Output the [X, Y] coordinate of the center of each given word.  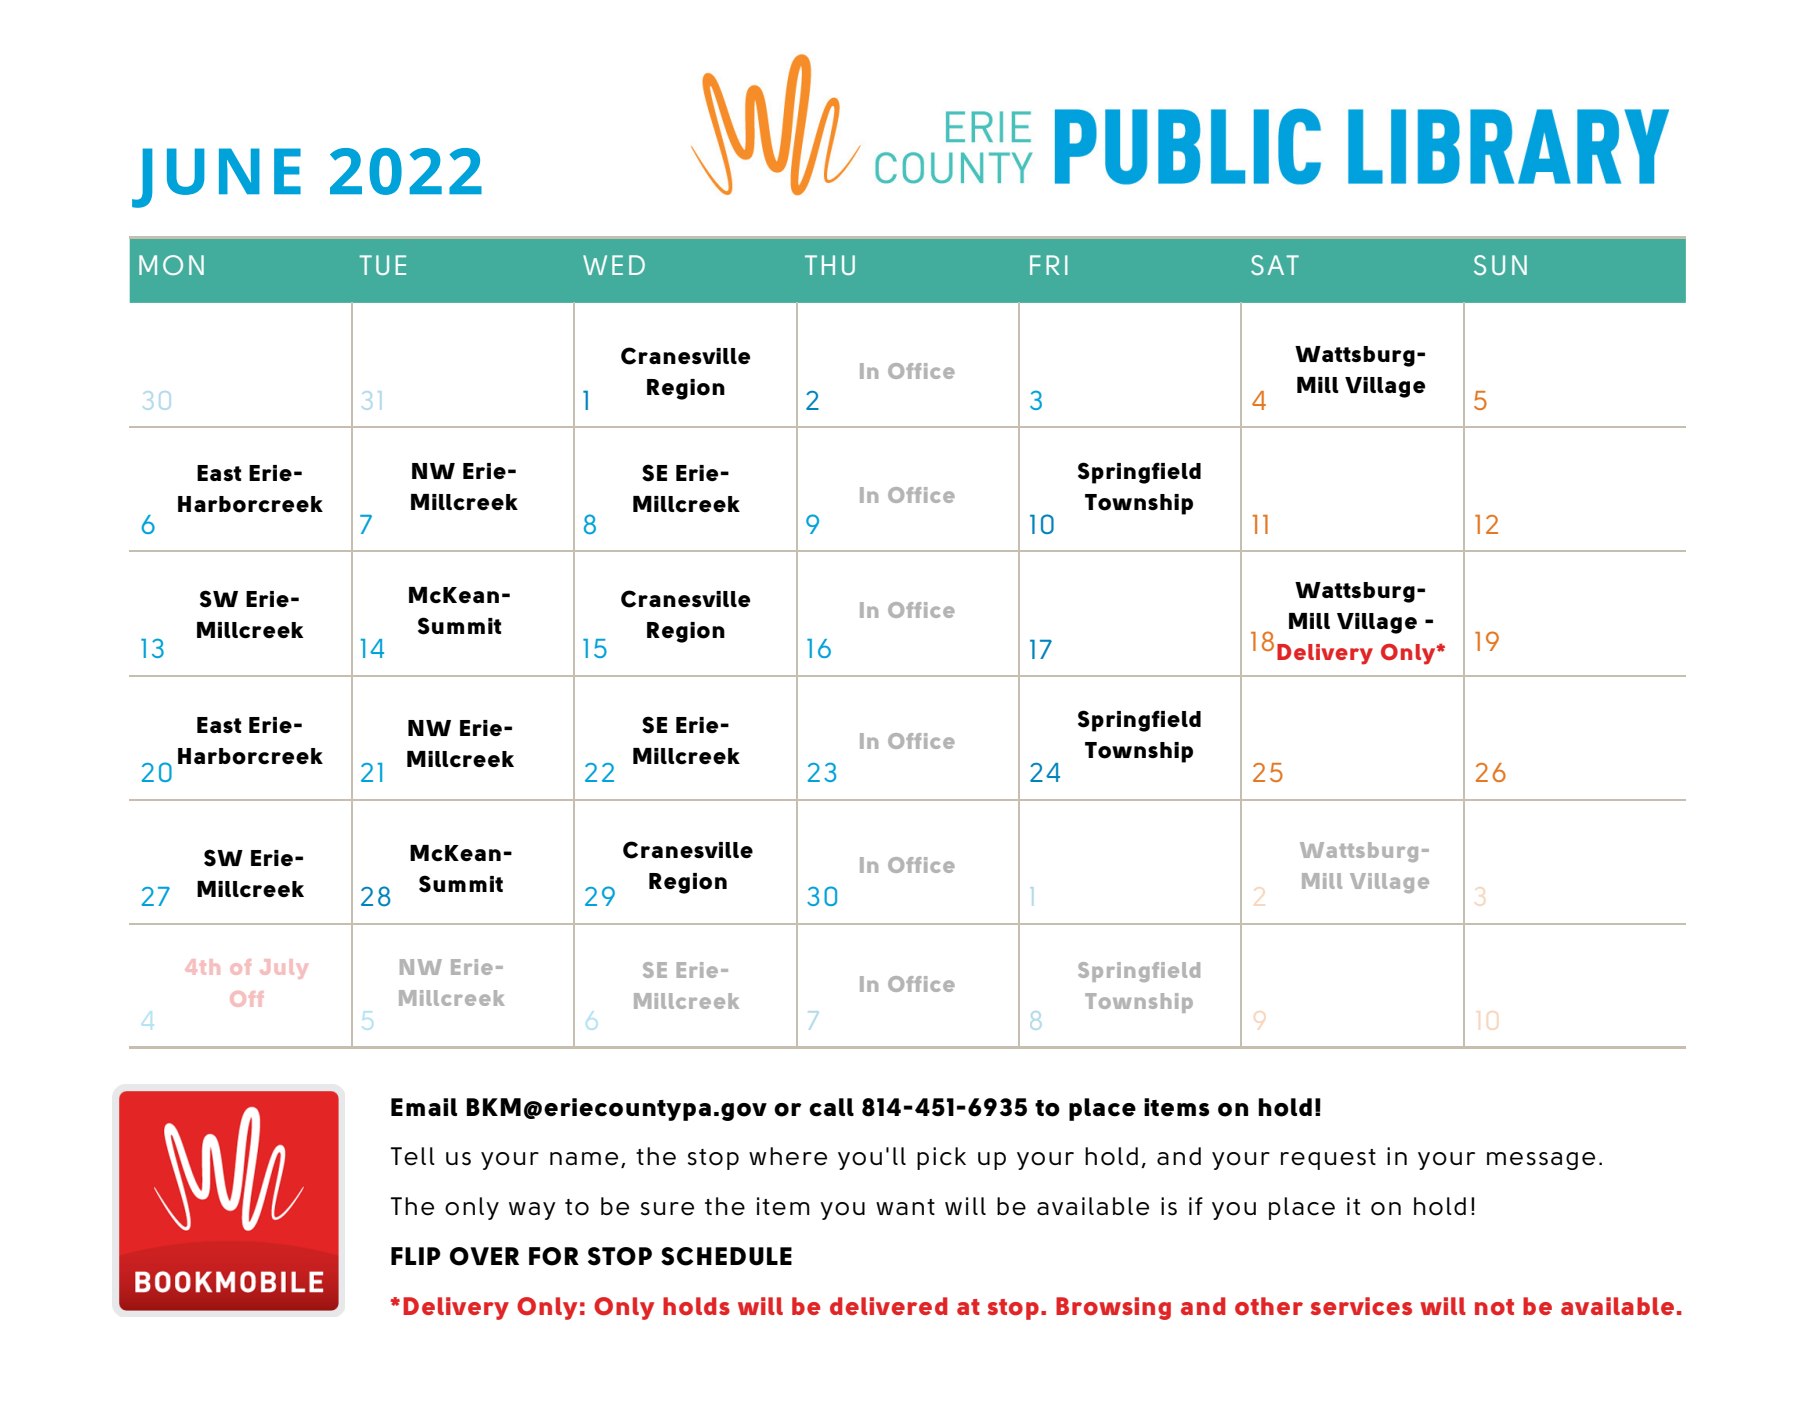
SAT [1275, 265]
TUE [383, 265]
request [1328, 1159]
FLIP [416, 1256]
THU [830, 265]
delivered [889, 1306]
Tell [413, 1156]
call [831, 1107]
